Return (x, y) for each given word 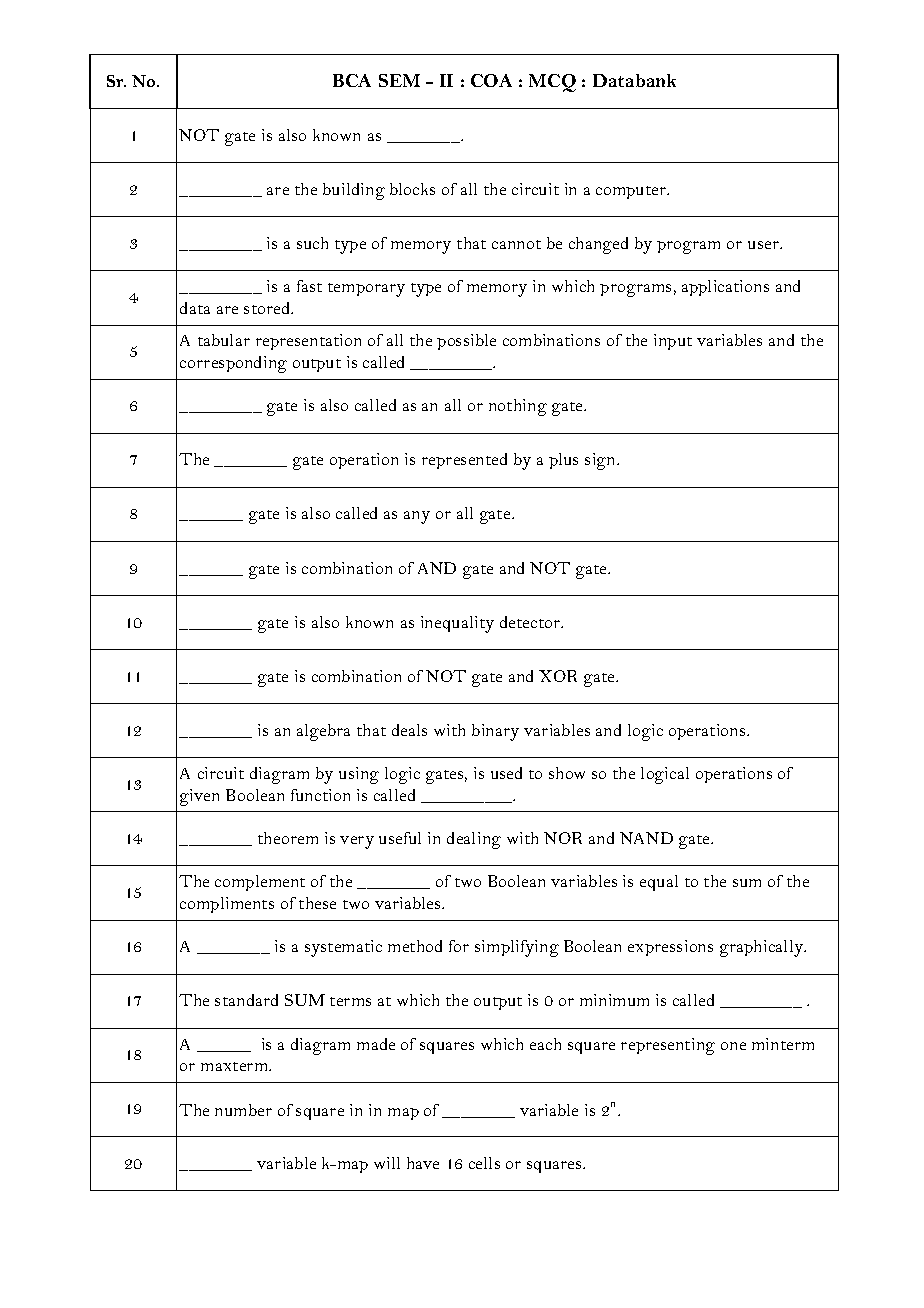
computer (632, 192)
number (243, 1110)
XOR (558, 676)
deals (409, 730)
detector (531, 622)
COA (491, 80)
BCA (352, 80)
